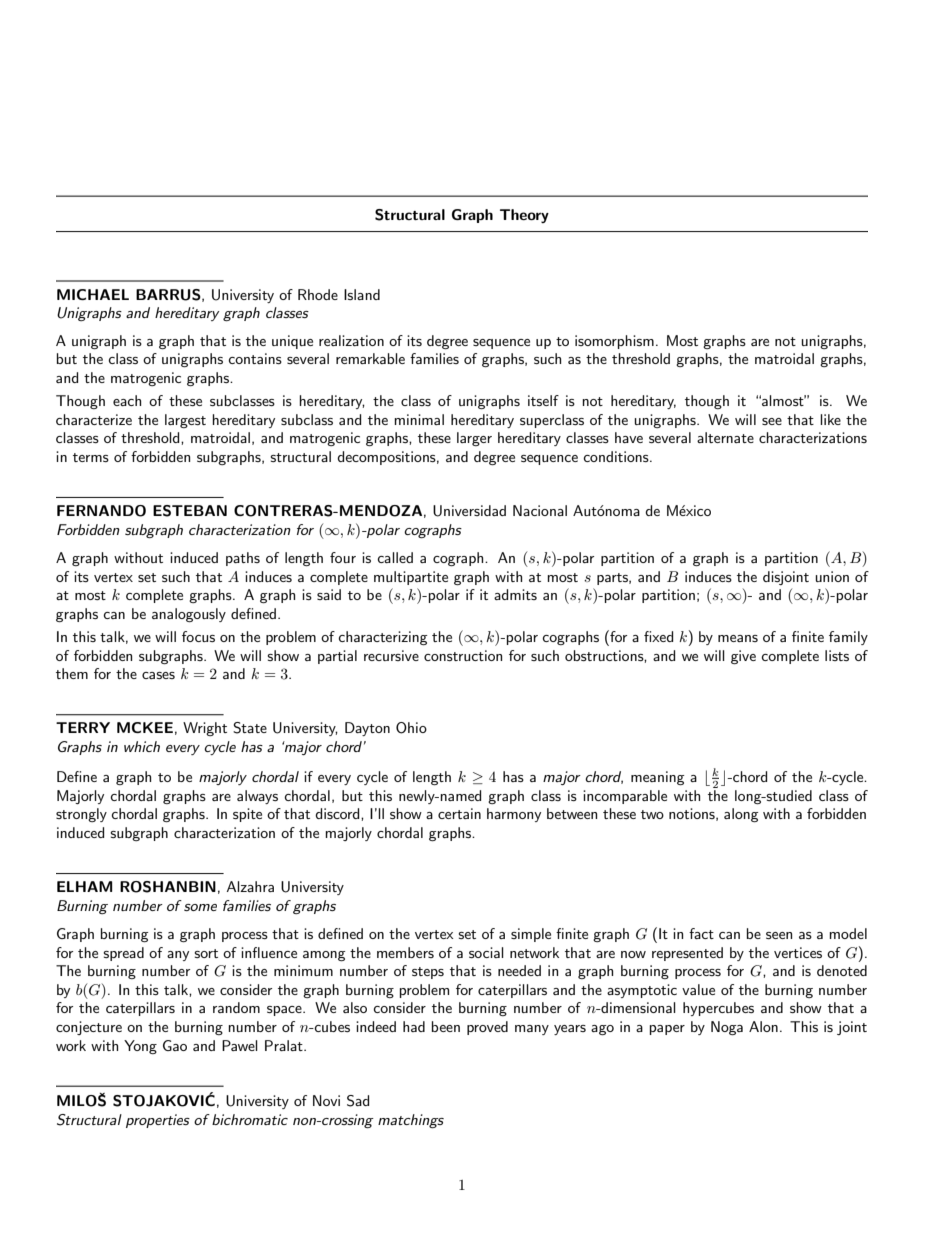 The width and height of the page is (952, 1233). Describe the element at coordinates (459, 813) in the page. I see `certain` at that location.
